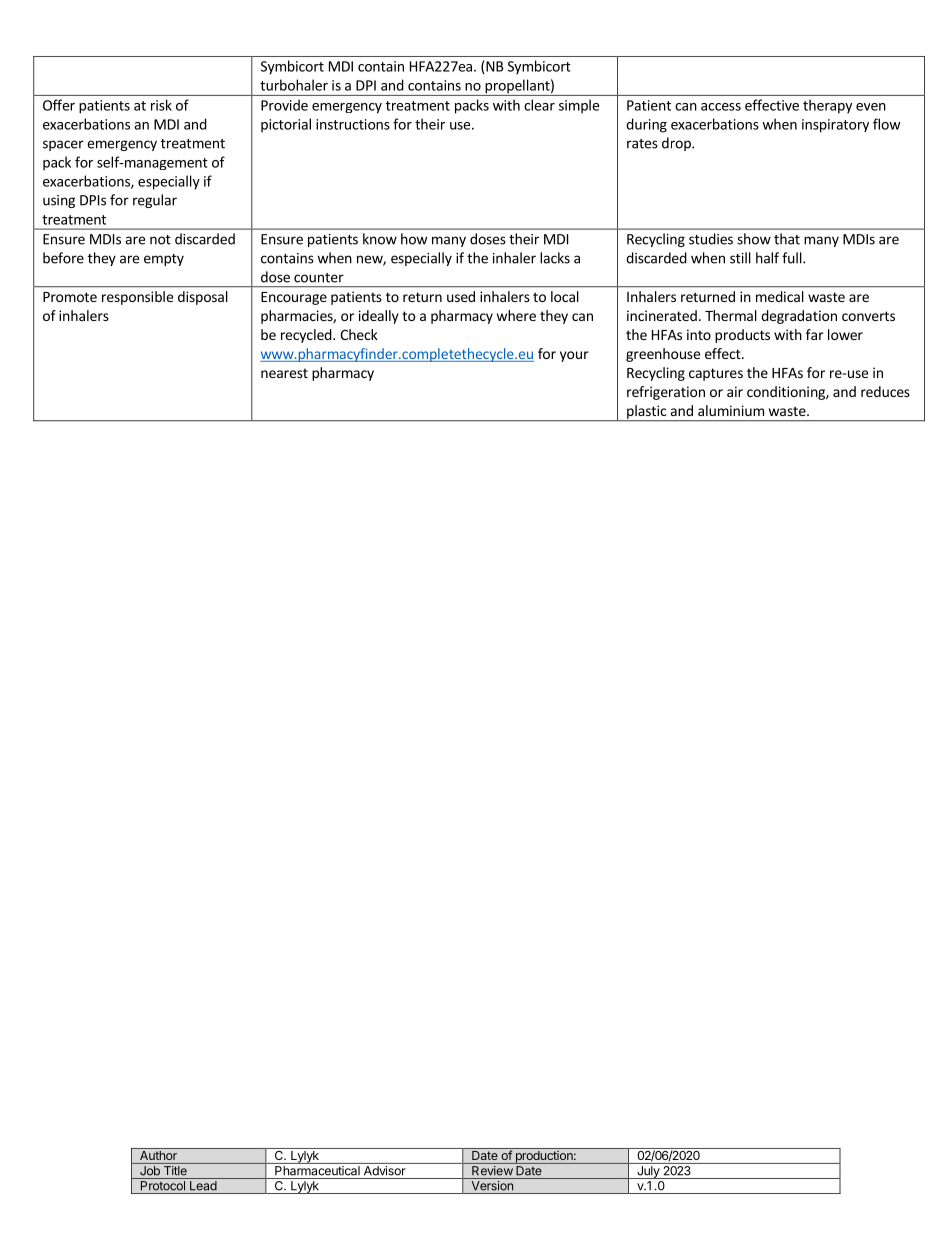 The height and width of the document is (1233, 952). What do you see at coordinates (647, 413) in the document?
I see `plastic` at bounding box center [647, 413].
